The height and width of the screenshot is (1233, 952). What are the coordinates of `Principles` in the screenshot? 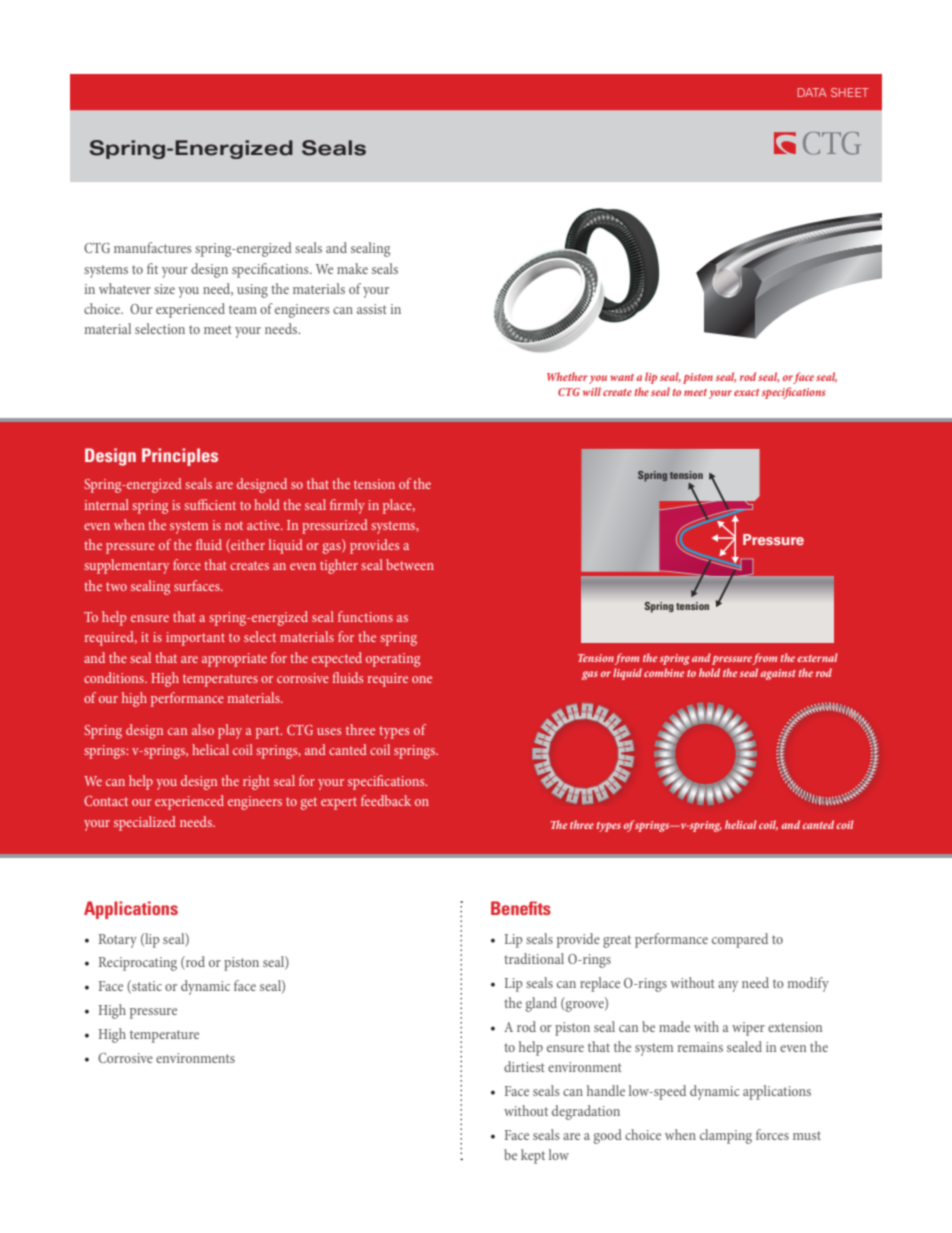 It's located at (180, 457).
